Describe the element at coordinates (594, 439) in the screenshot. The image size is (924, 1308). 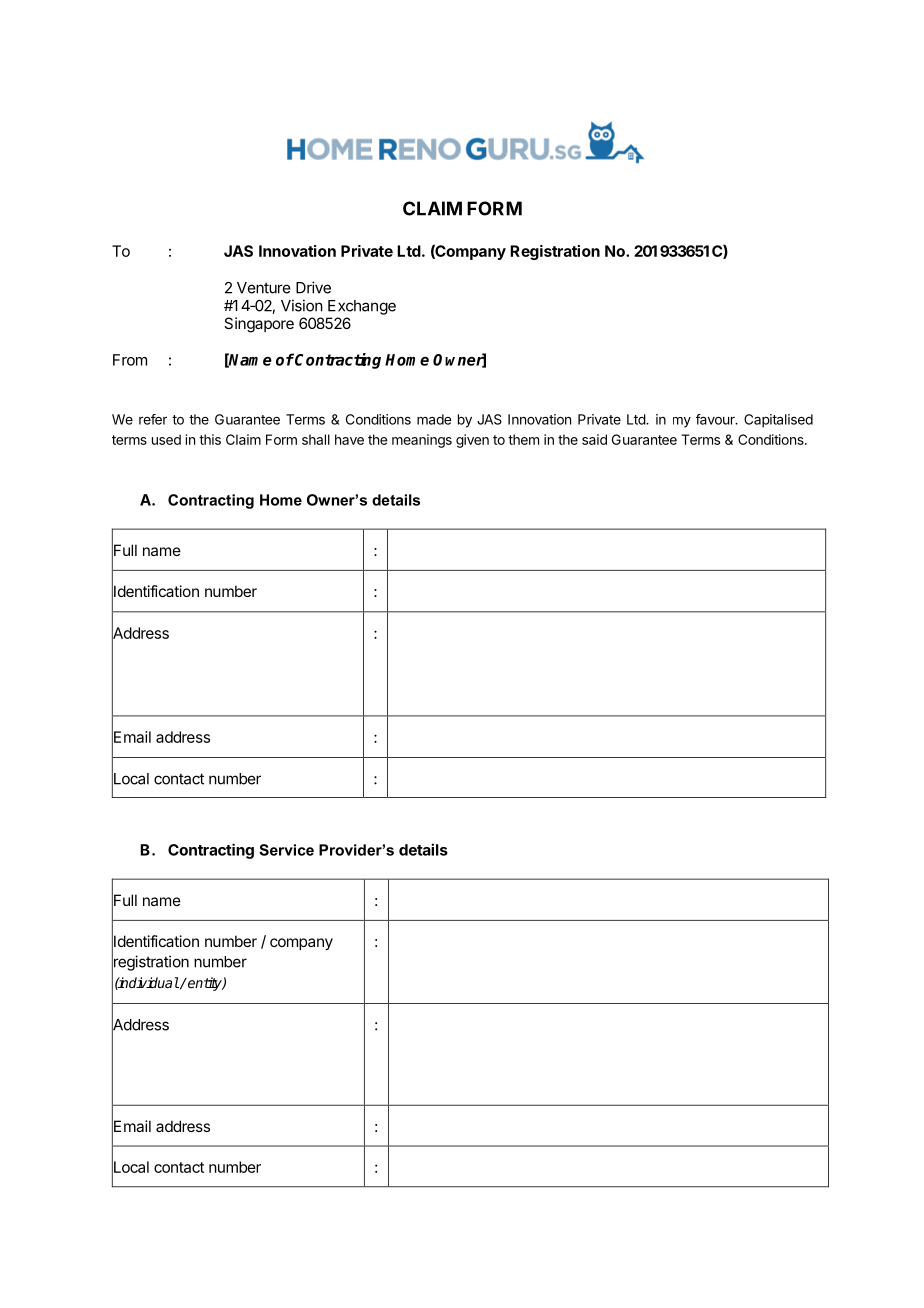
I see `said` at that location.
